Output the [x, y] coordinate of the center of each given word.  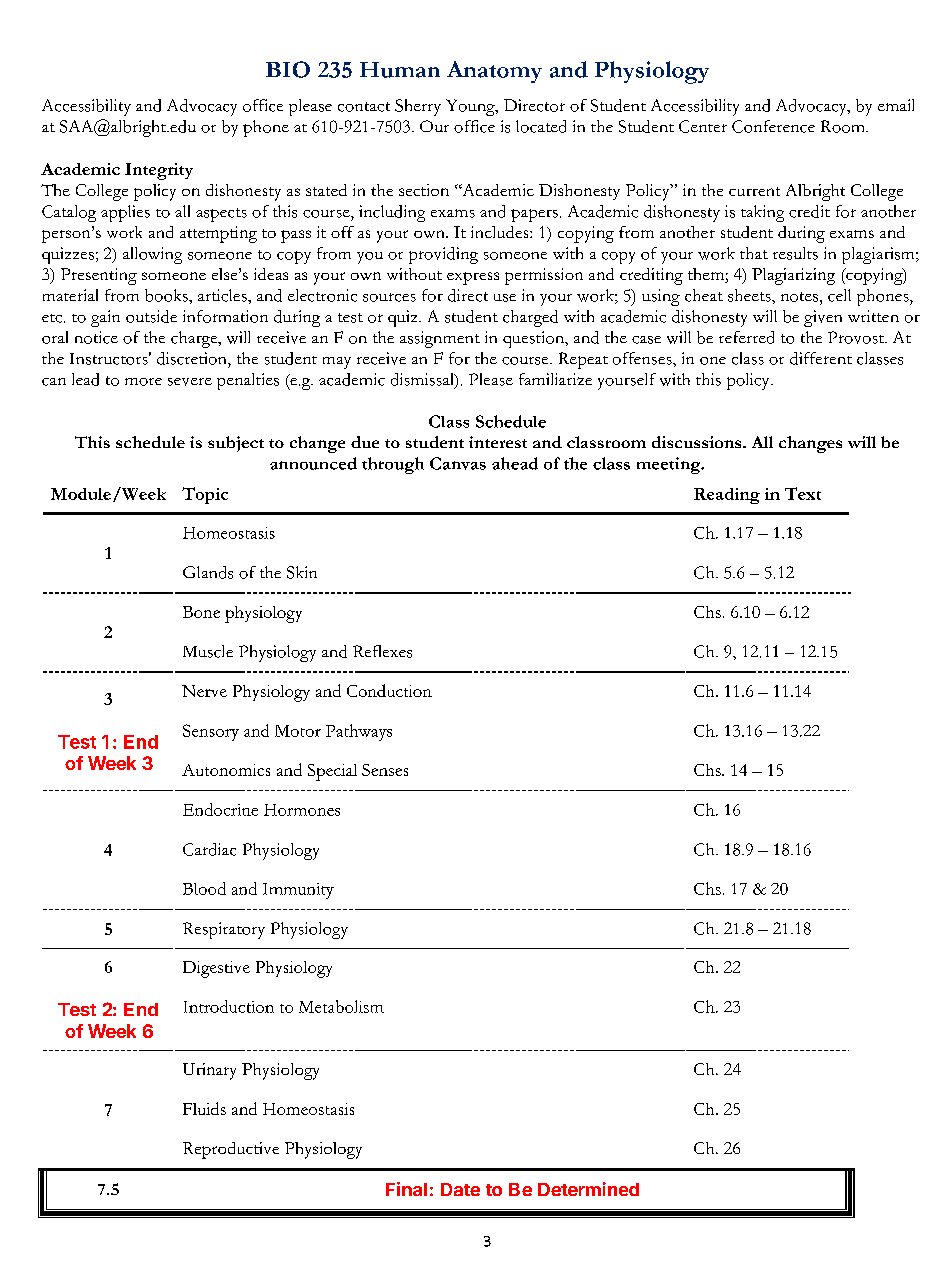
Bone [201, 612]
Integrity [159, 171]
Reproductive [231, 1150]
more [143, 382]
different [821, 358]
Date [460, 1189]
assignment [440, 339]
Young [471, 107]
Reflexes [382, 651]
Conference [773, 126]
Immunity [298, 891]
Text [803, 493]
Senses [385, 770]
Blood [204, 888]
